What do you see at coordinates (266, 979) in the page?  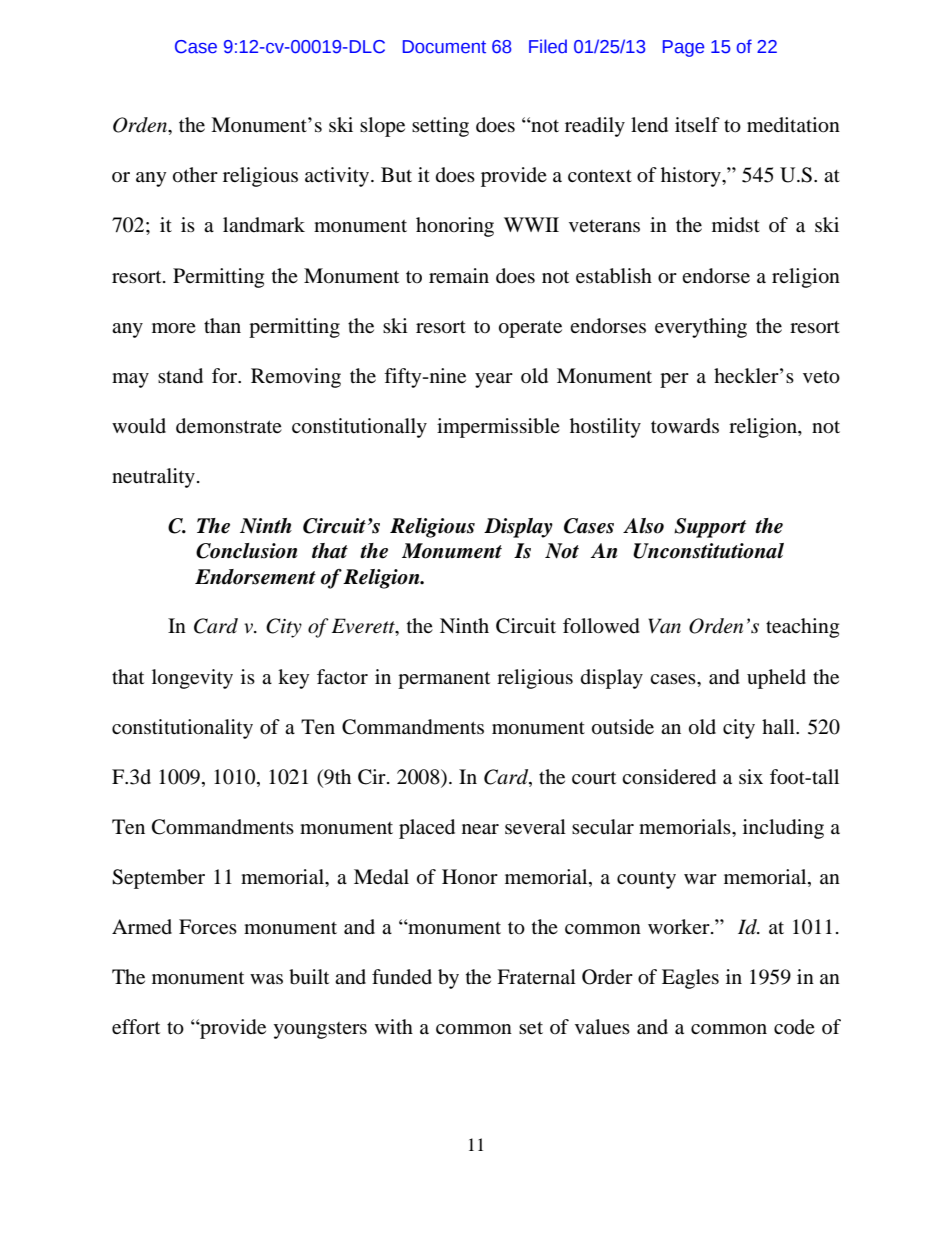 I see `was` at bounding box center [266, 979].
